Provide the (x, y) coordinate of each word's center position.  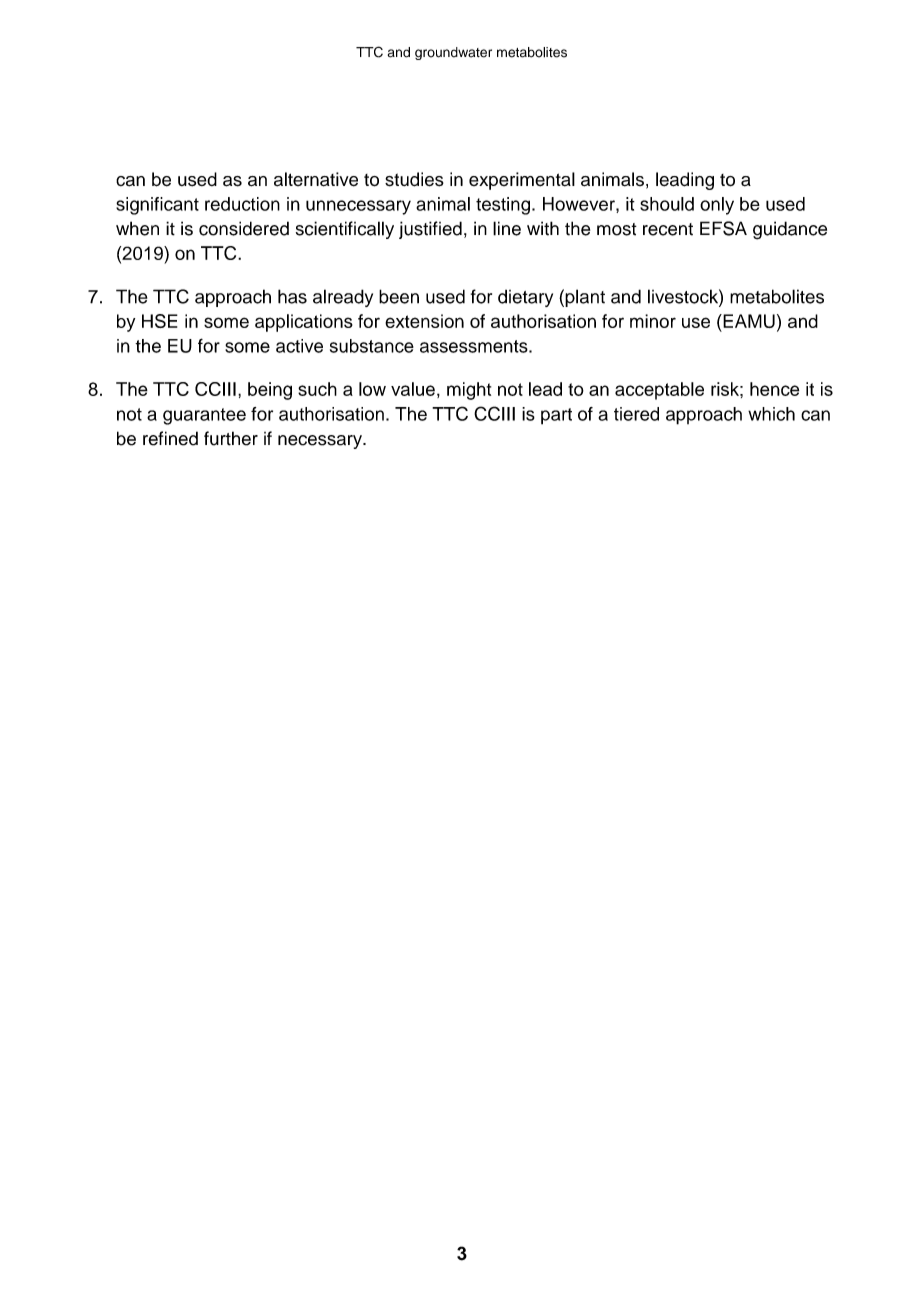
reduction (242, 204)
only (717, 206)
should (667, 204)
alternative (316, 179)
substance (372, 346)
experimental (522, 181)
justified (430, 230)
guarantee (204, 416)
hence (774, 389)
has (292, 296)
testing (503, 206)
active (299, 346)
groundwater (453, 53)
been (399, 296)
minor (653, 321)
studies (414, 179)
